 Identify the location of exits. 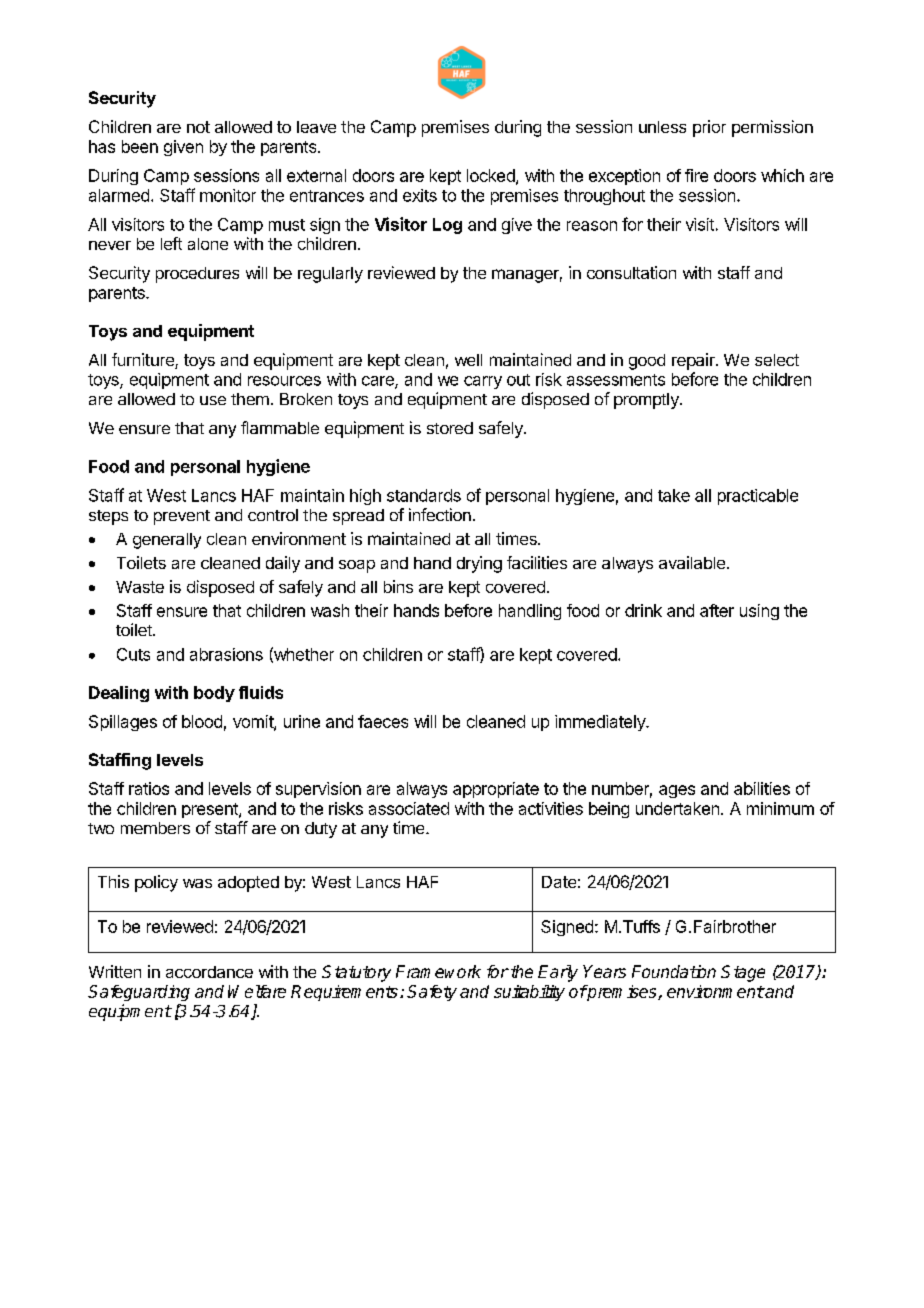
(420, 195).
